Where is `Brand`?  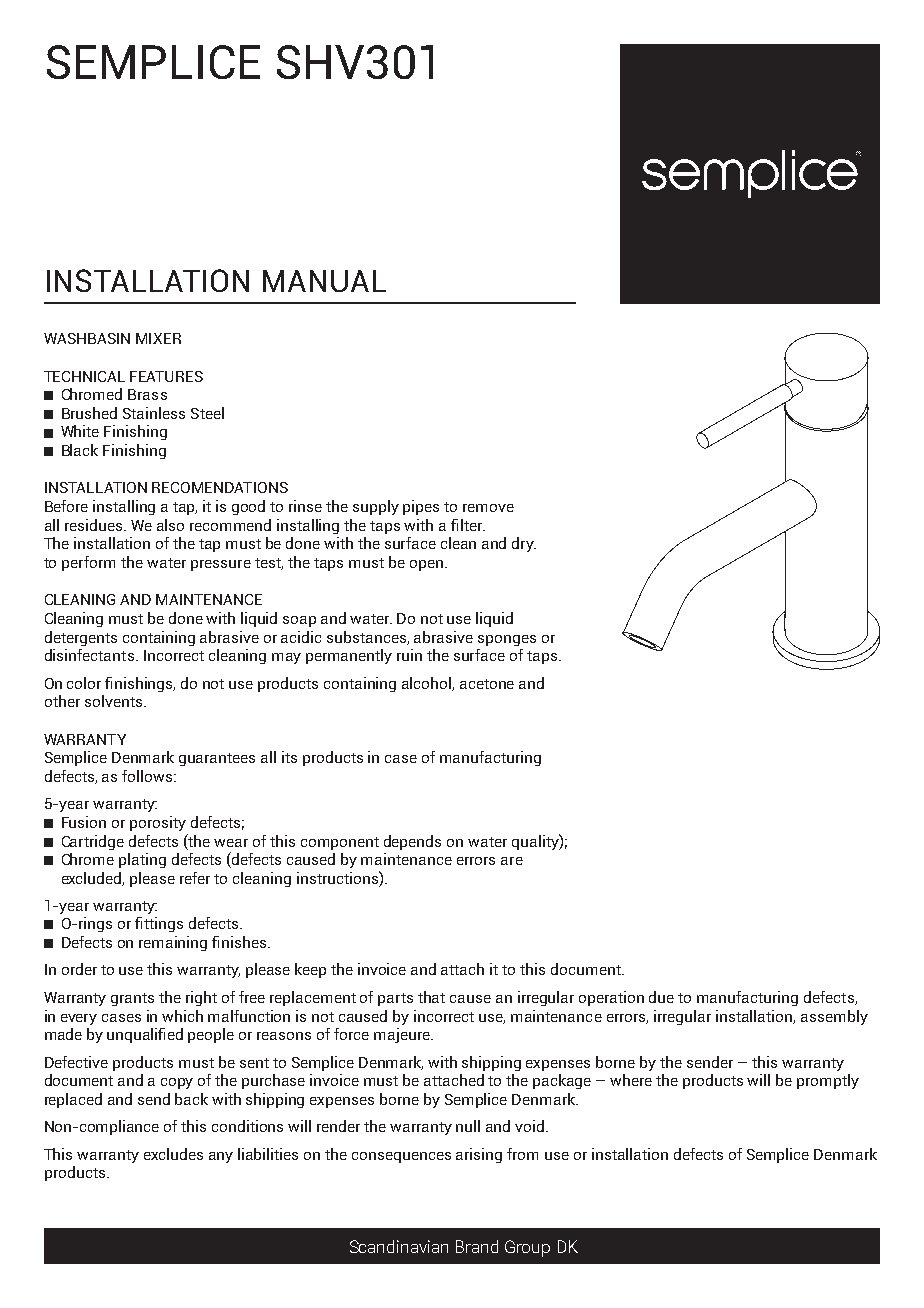 Brand is located at coordinates (477, 1246).
